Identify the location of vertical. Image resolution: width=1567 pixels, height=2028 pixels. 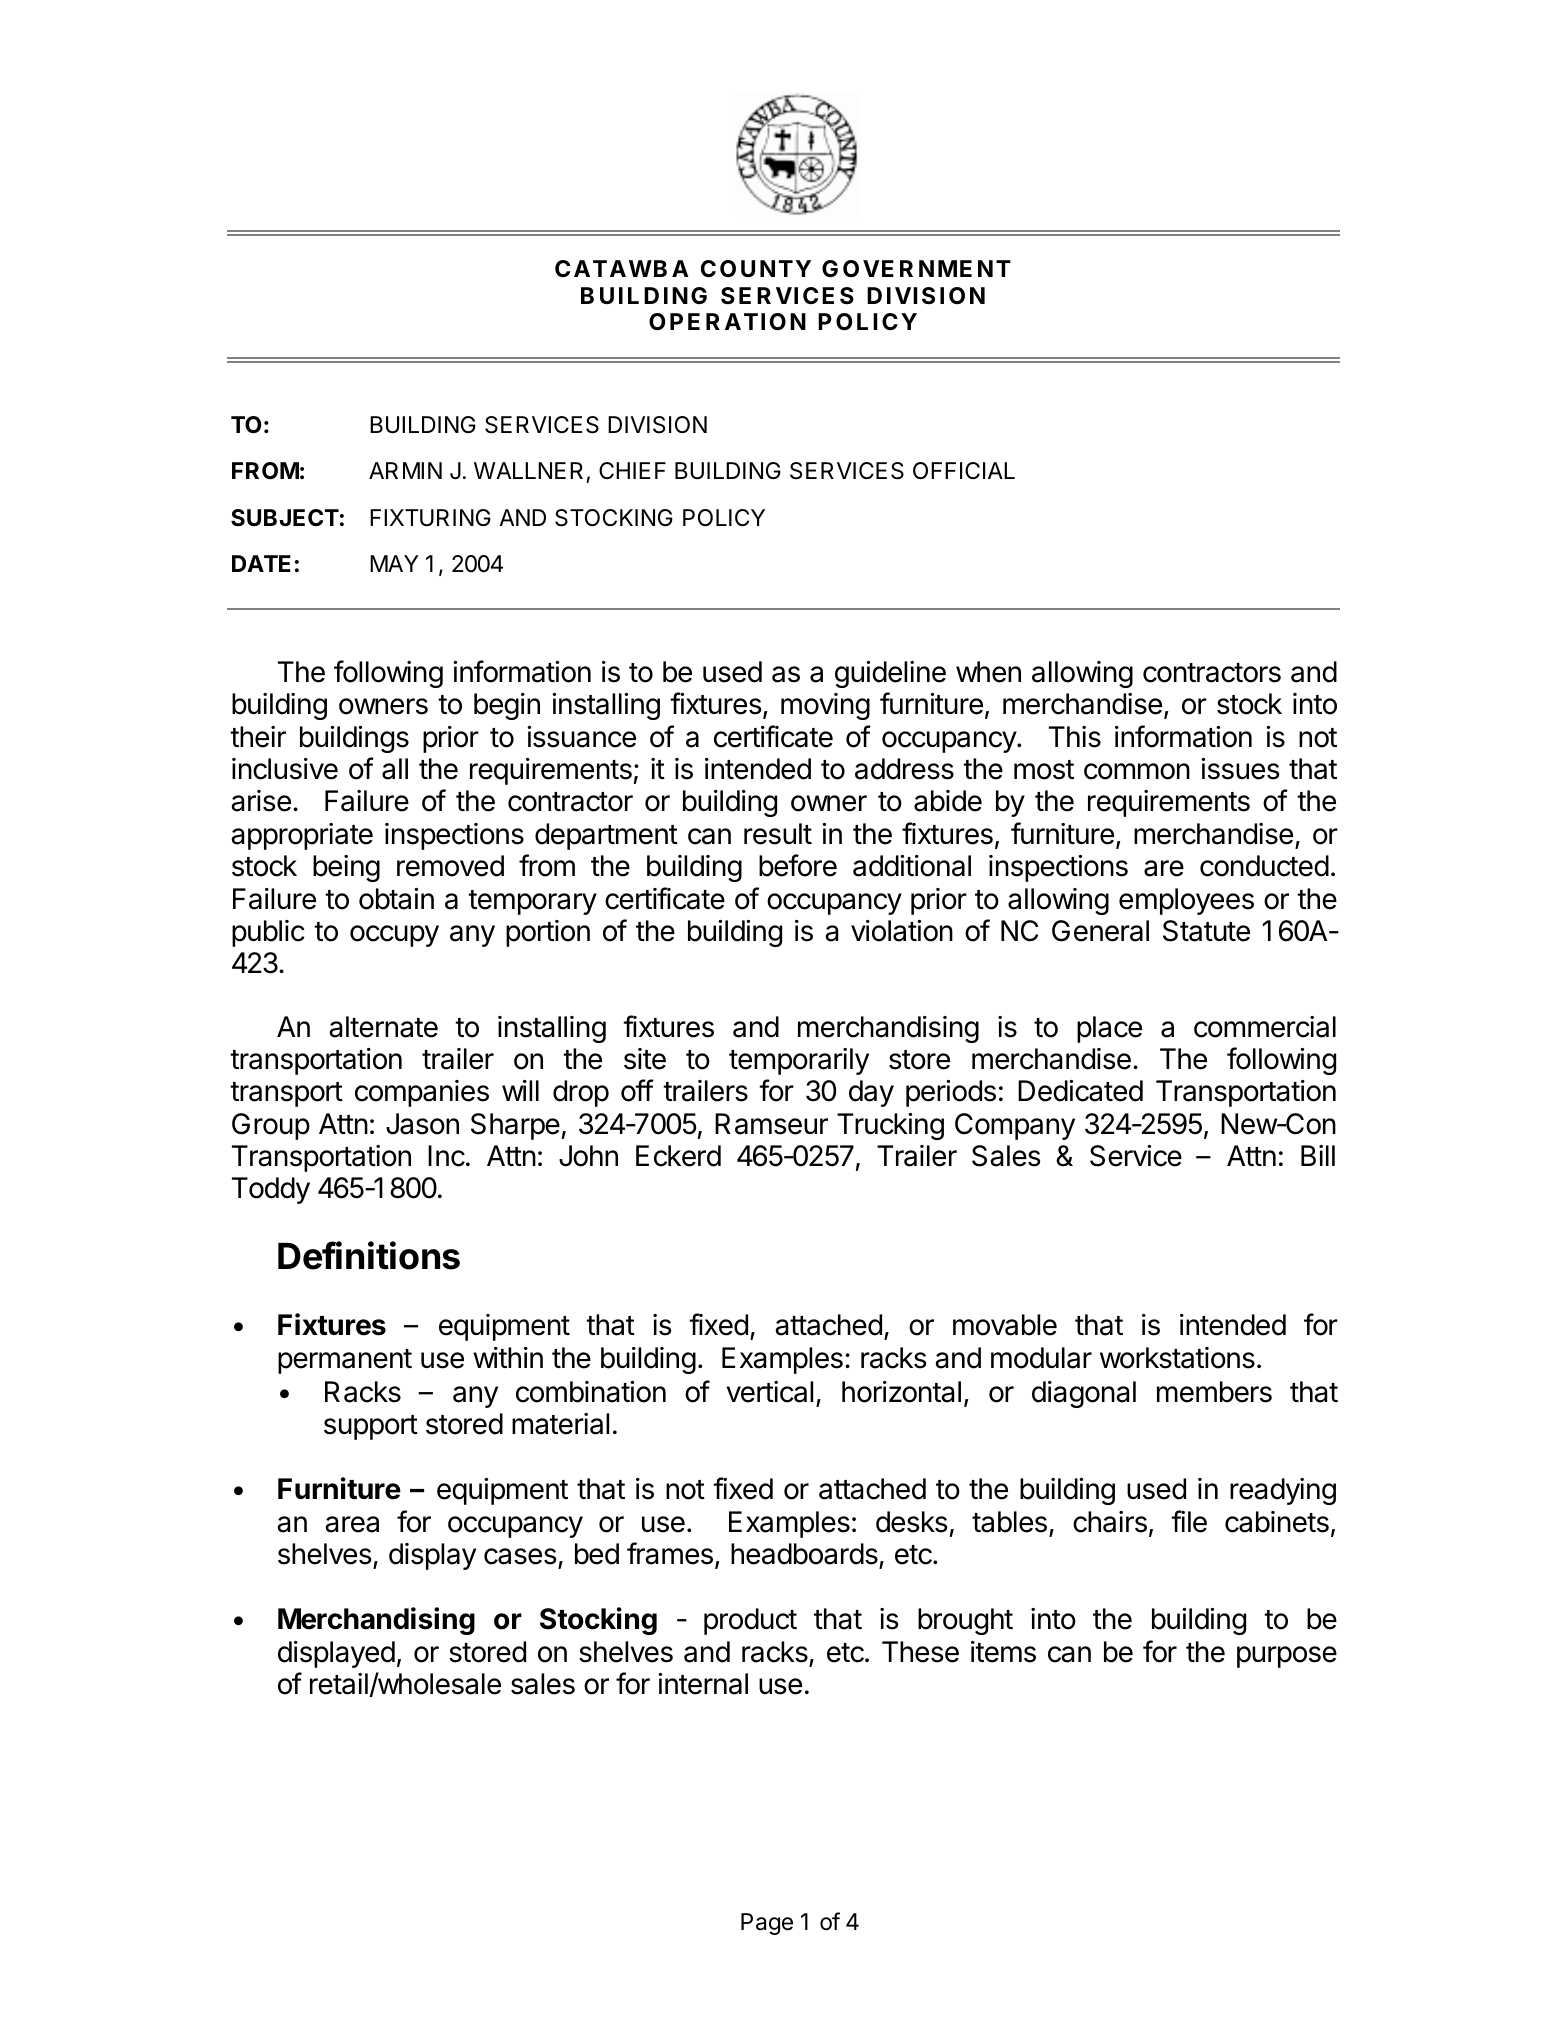
(770, 1392).
